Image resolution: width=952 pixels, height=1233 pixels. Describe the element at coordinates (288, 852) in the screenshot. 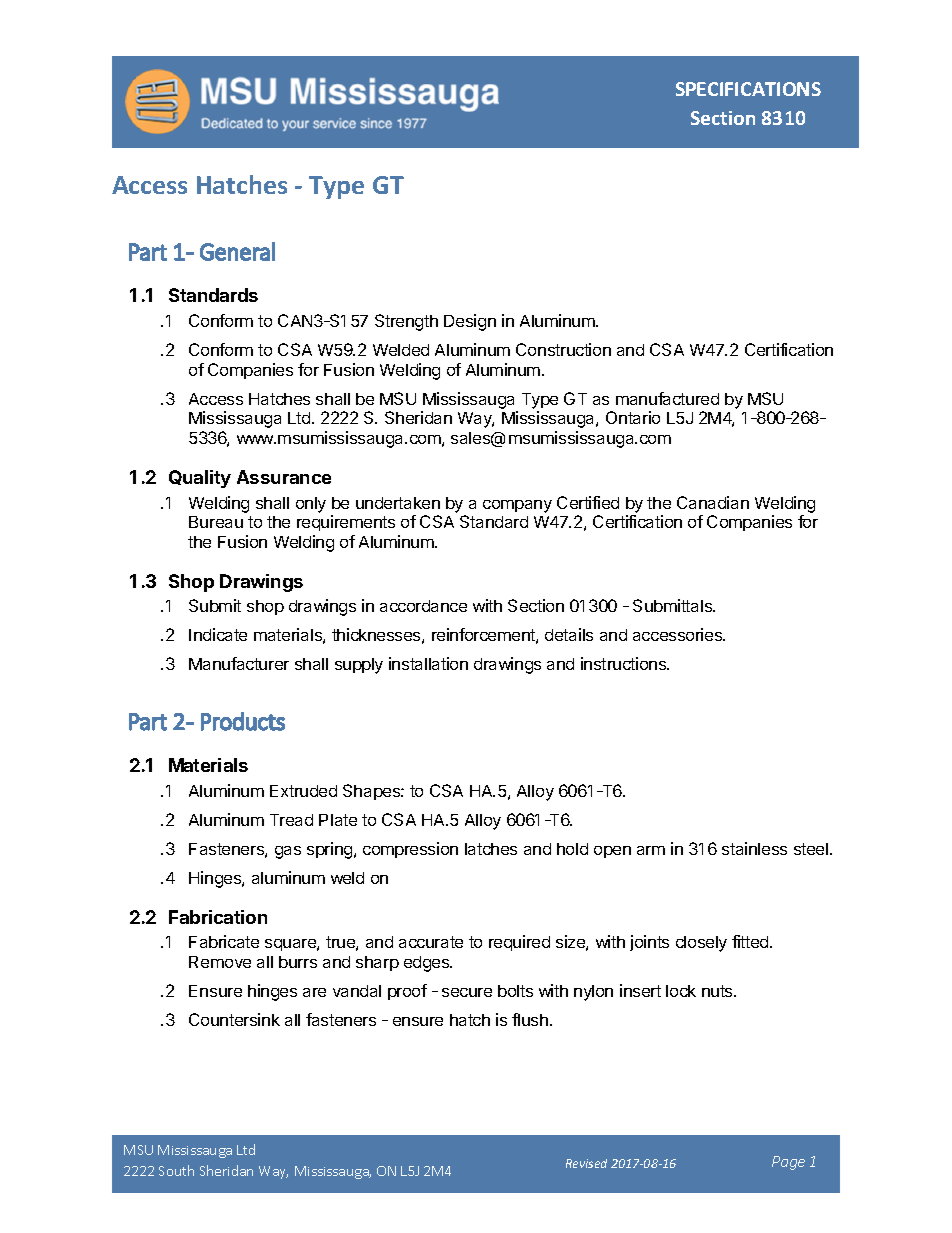

I see `gas` at that location.
